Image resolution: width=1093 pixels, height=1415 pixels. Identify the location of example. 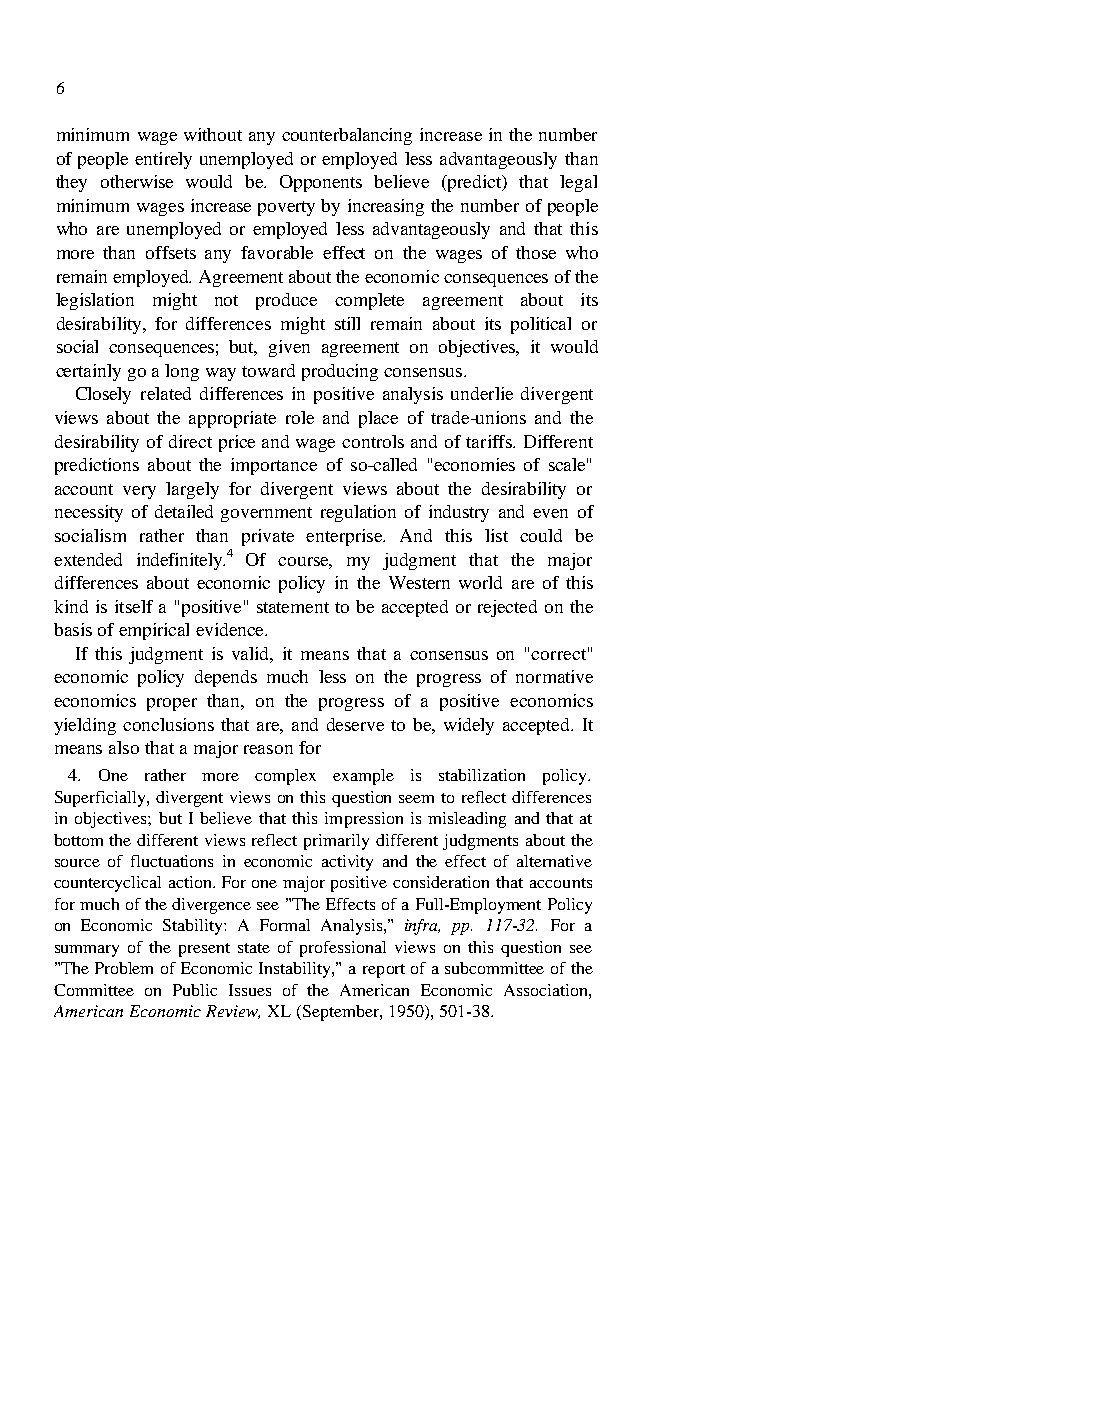
(363, 777).
